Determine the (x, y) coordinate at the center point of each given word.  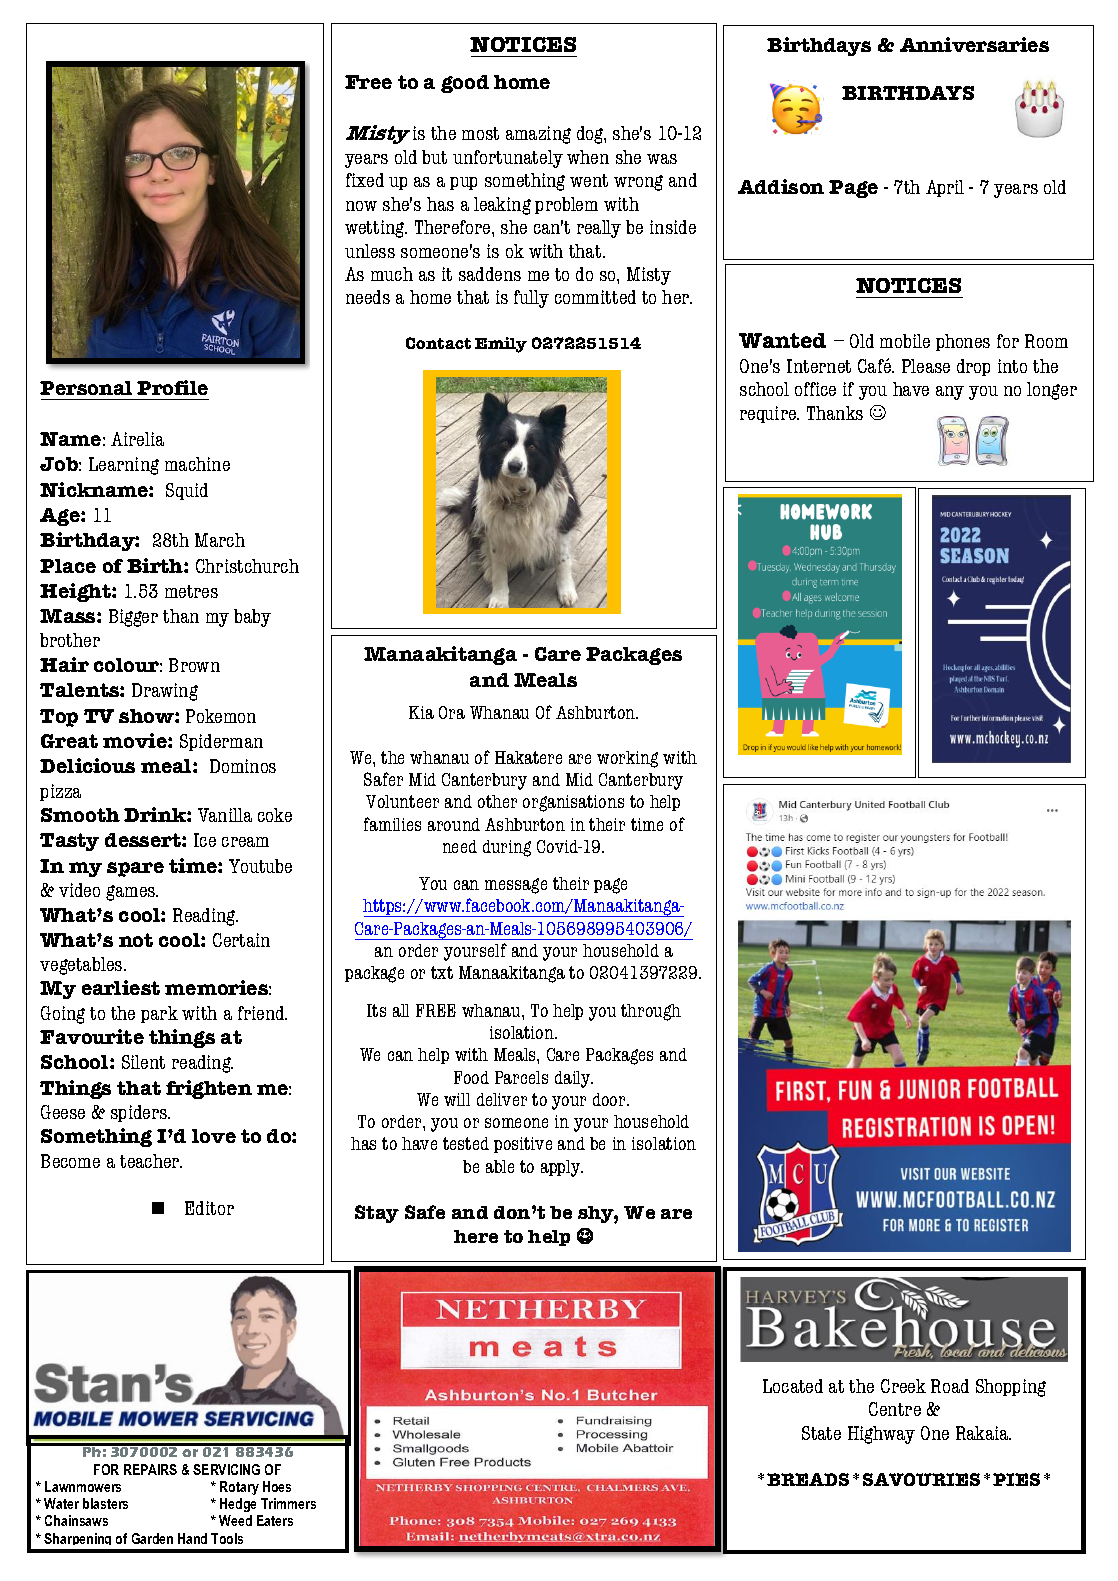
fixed (365, 180)
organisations (573, 803)
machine (197, 464)
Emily (501, 345)
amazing (538, 135)
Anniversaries (974, 44)
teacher (151, 1161)
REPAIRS (150, 1469)
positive (523, 1145)
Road (950, 1386)
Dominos (243, 766)
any (950, 393)
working (627, 759)
